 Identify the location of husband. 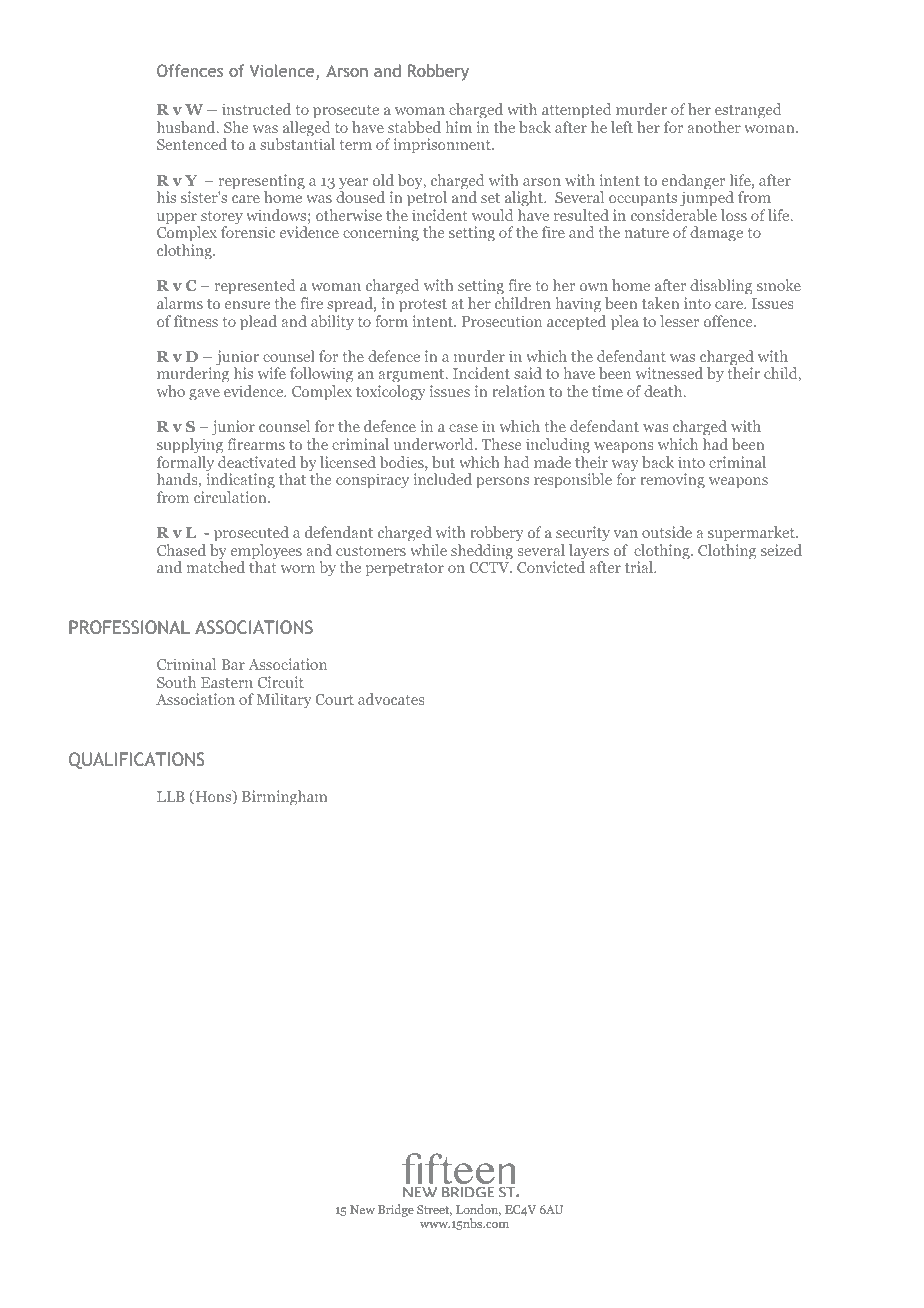
(187, 127).
